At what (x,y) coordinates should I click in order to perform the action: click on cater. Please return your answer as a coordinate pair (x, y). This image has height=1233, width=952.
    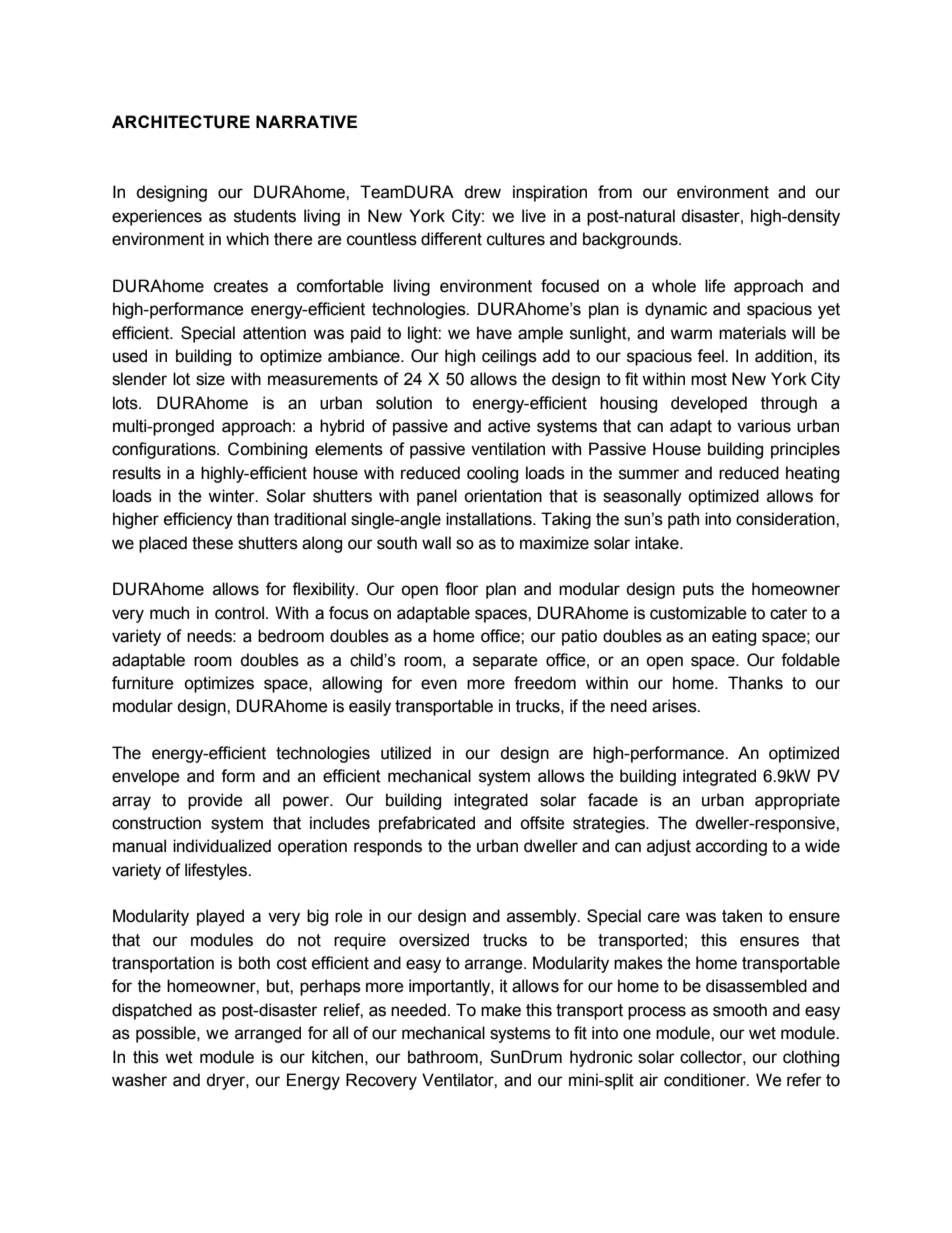
    Looking at the image, I should click on (789, 613).
